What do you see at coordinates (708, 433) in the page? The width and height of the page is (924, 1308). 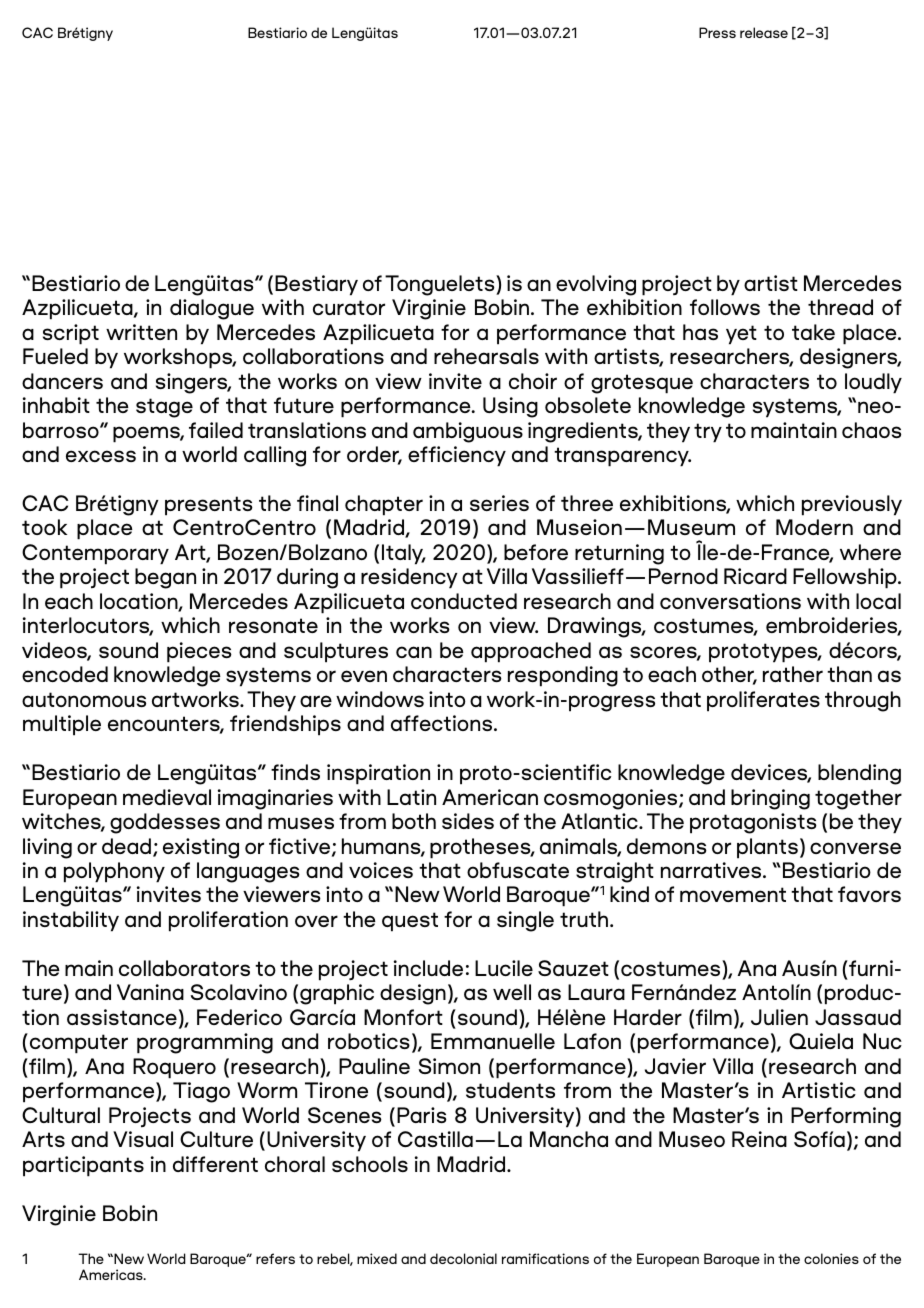 I see `try` at bounding box center [708, 433].
